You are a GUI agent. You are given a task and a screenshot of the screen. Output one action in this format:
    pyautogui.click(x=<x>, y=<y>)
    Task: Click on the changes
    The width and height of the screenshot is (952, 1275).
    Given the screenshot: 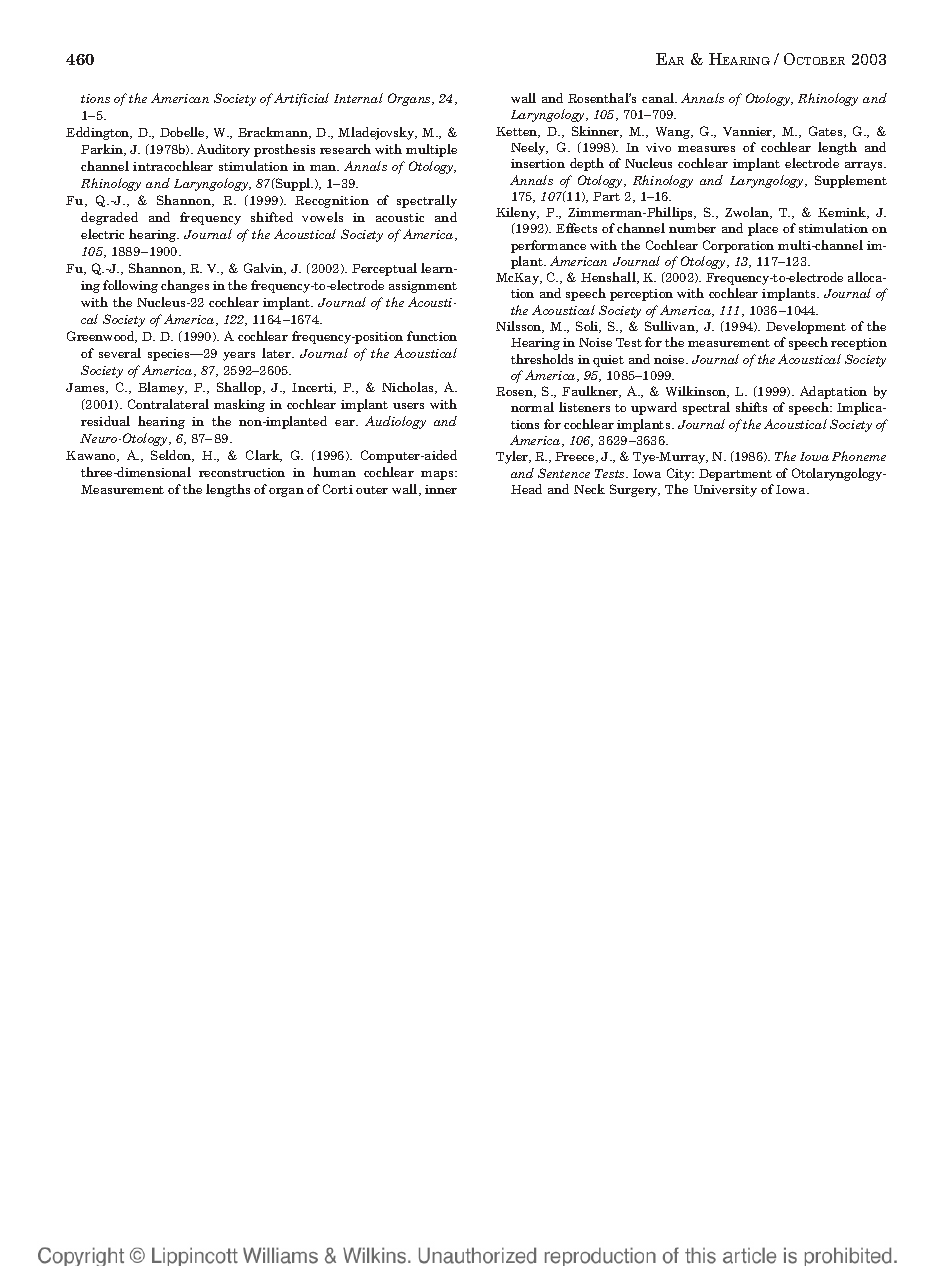 What is the action you would take?
    pyautogui.click(x=185, y=286)
